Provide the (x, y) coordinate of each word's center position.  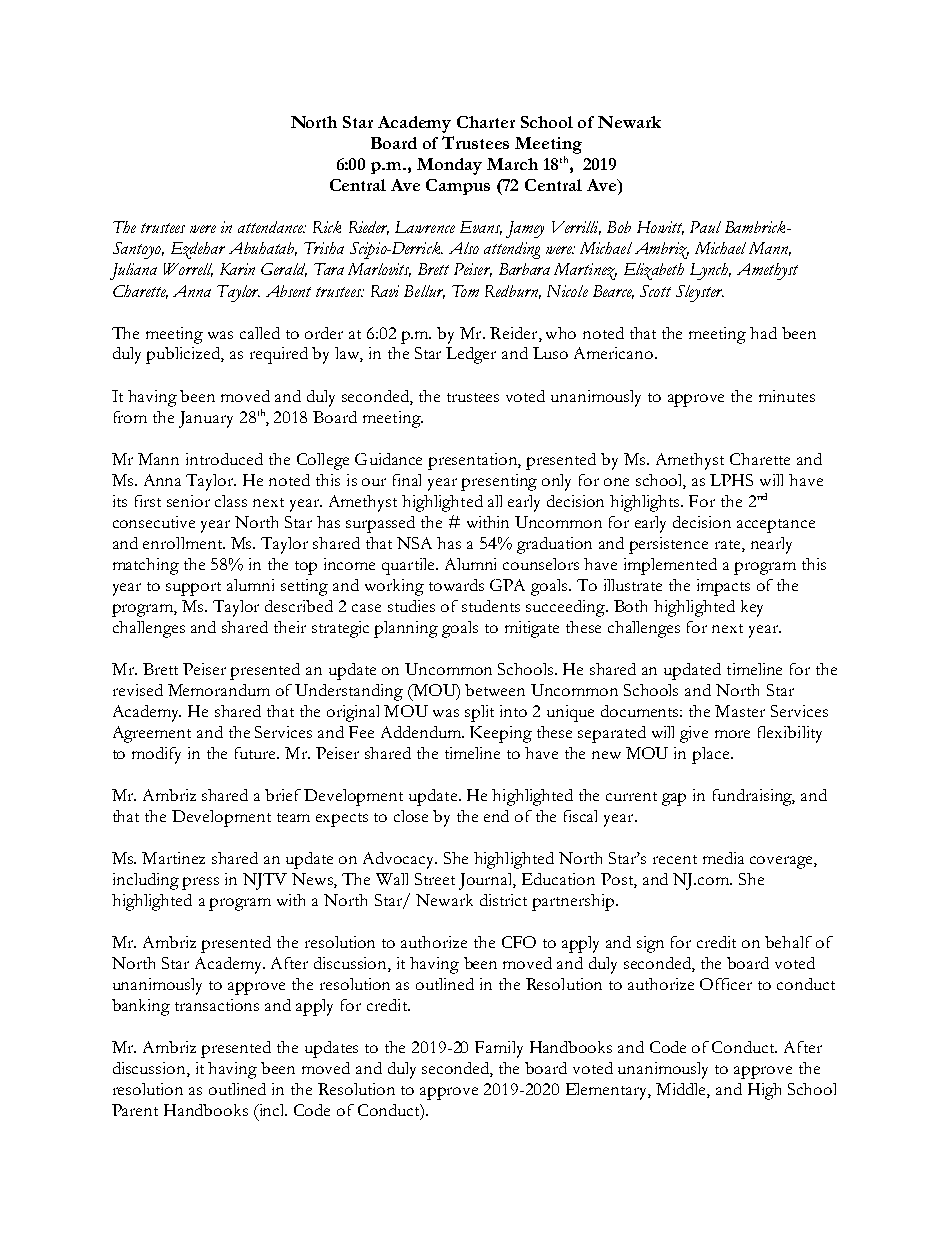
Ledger (471, 355)
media (723, 858)
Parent (135, 1110)
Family (499, 1049)
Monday (449, 166)
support (193, 589)
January (206, 419)
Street (435, 879)
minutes (787, 396)
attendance (271, 227)
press (200, 883)
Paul (705, 227)
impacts (723, 587)
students (491, 606)
